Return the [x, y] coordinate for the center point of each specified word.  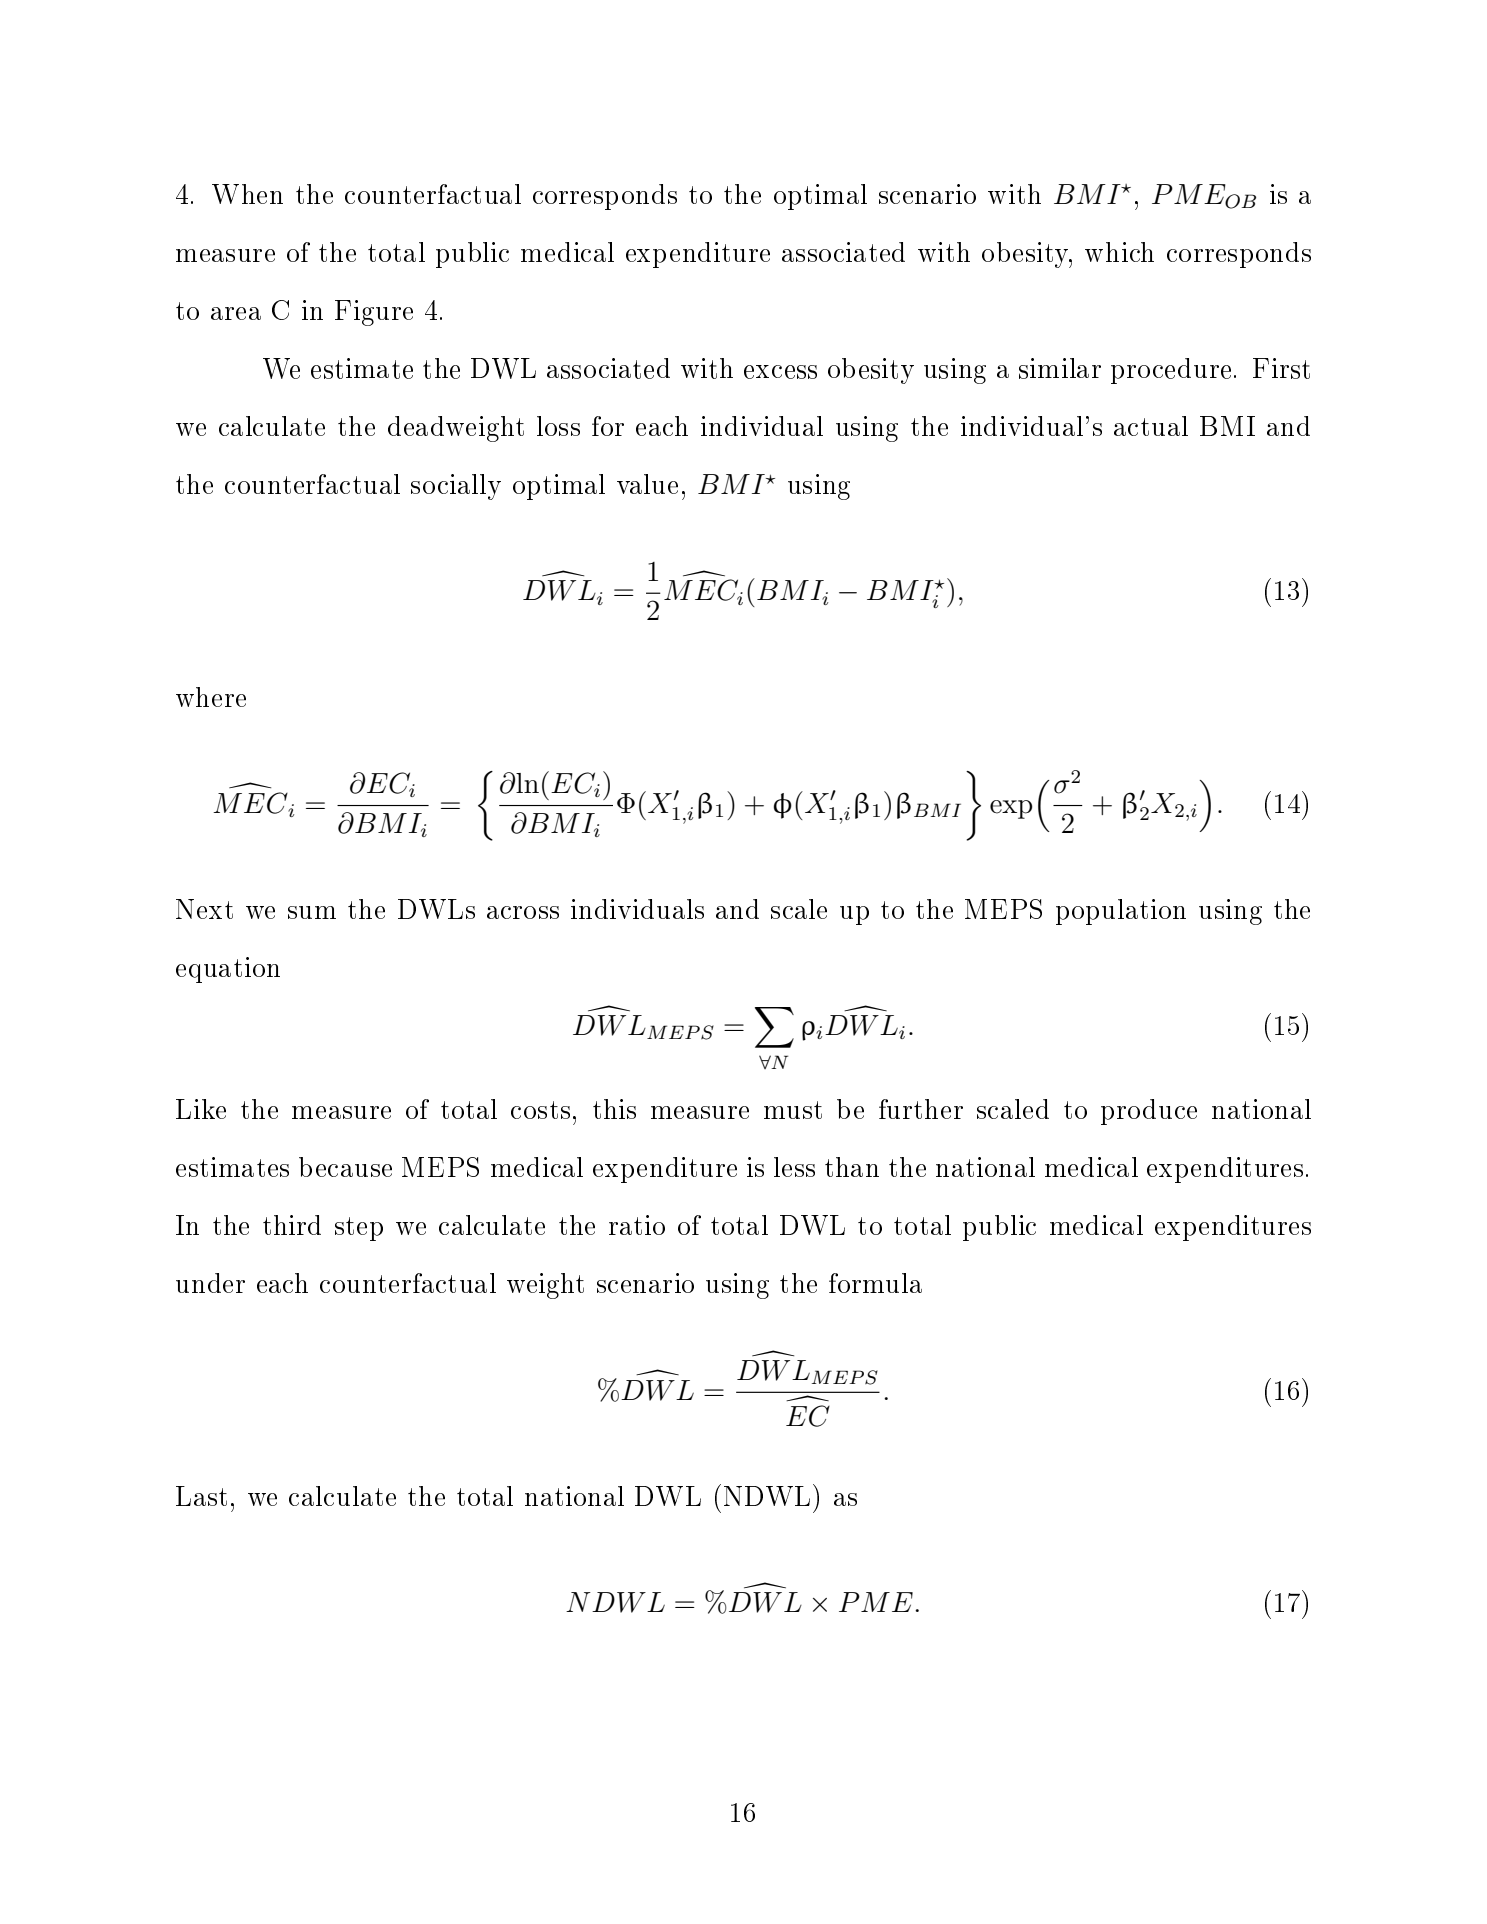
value [647, 484]
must [793, 1110]
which [1119, 252]
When [247, 194]
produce [1149, 1112]
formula [875, 1283]
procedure [1171, 371]
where [211, 697]
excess [780, 372]
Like [201, 1109]
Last [201, 1496]
